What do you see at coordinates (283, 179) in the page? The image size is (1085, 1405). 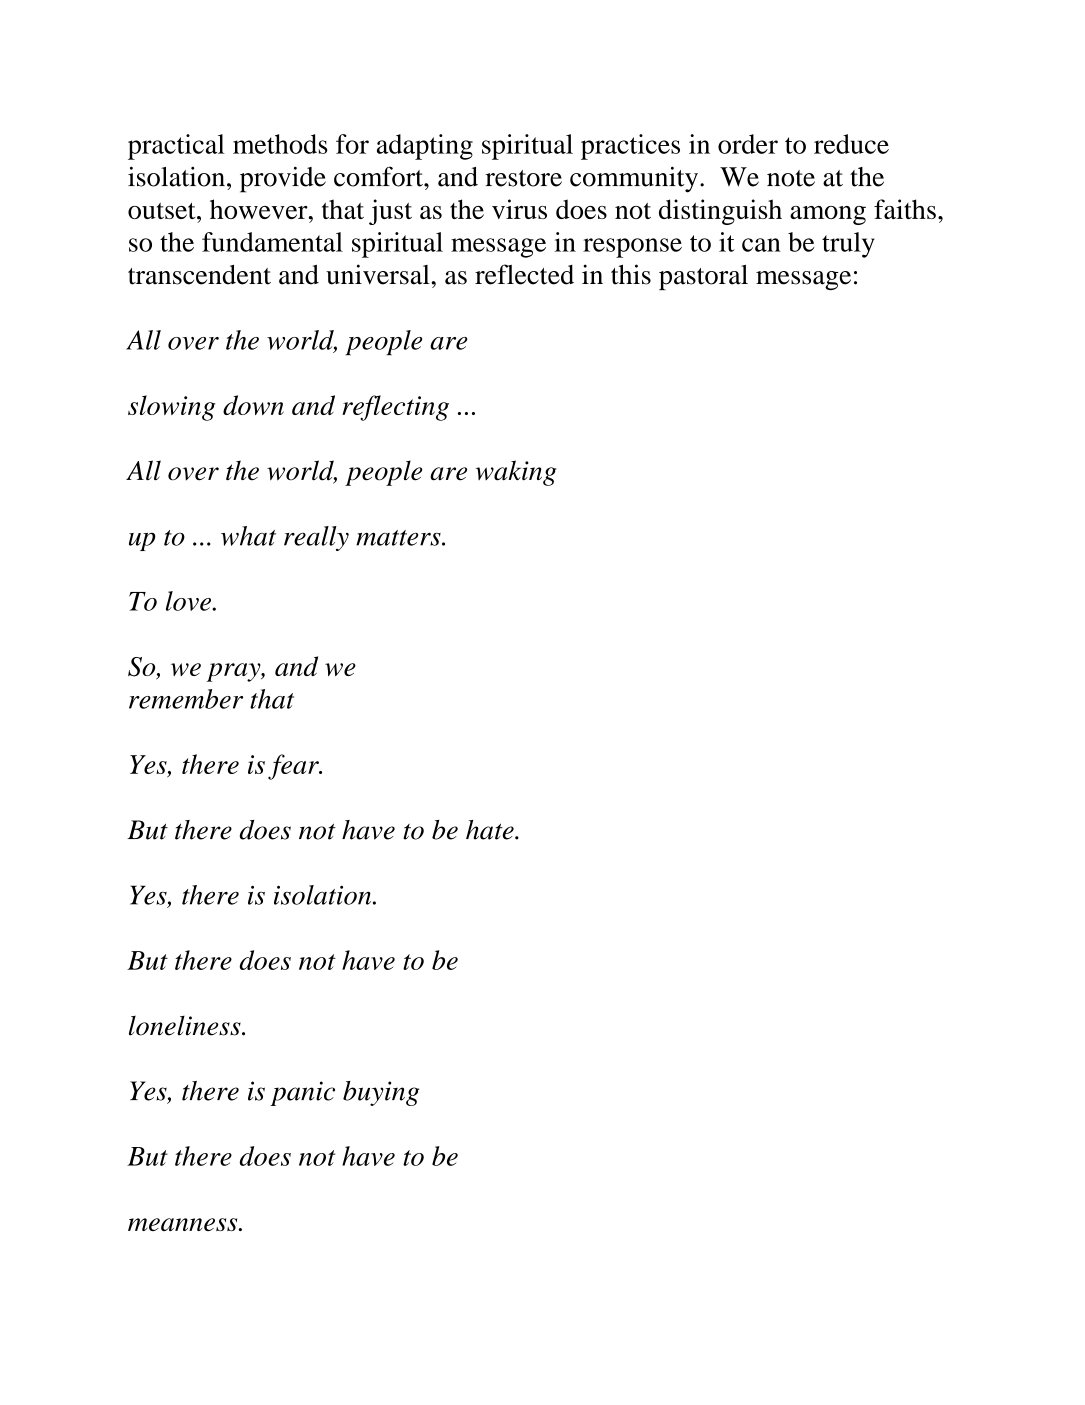 I see `provide` at bounding box center [283, 179].
